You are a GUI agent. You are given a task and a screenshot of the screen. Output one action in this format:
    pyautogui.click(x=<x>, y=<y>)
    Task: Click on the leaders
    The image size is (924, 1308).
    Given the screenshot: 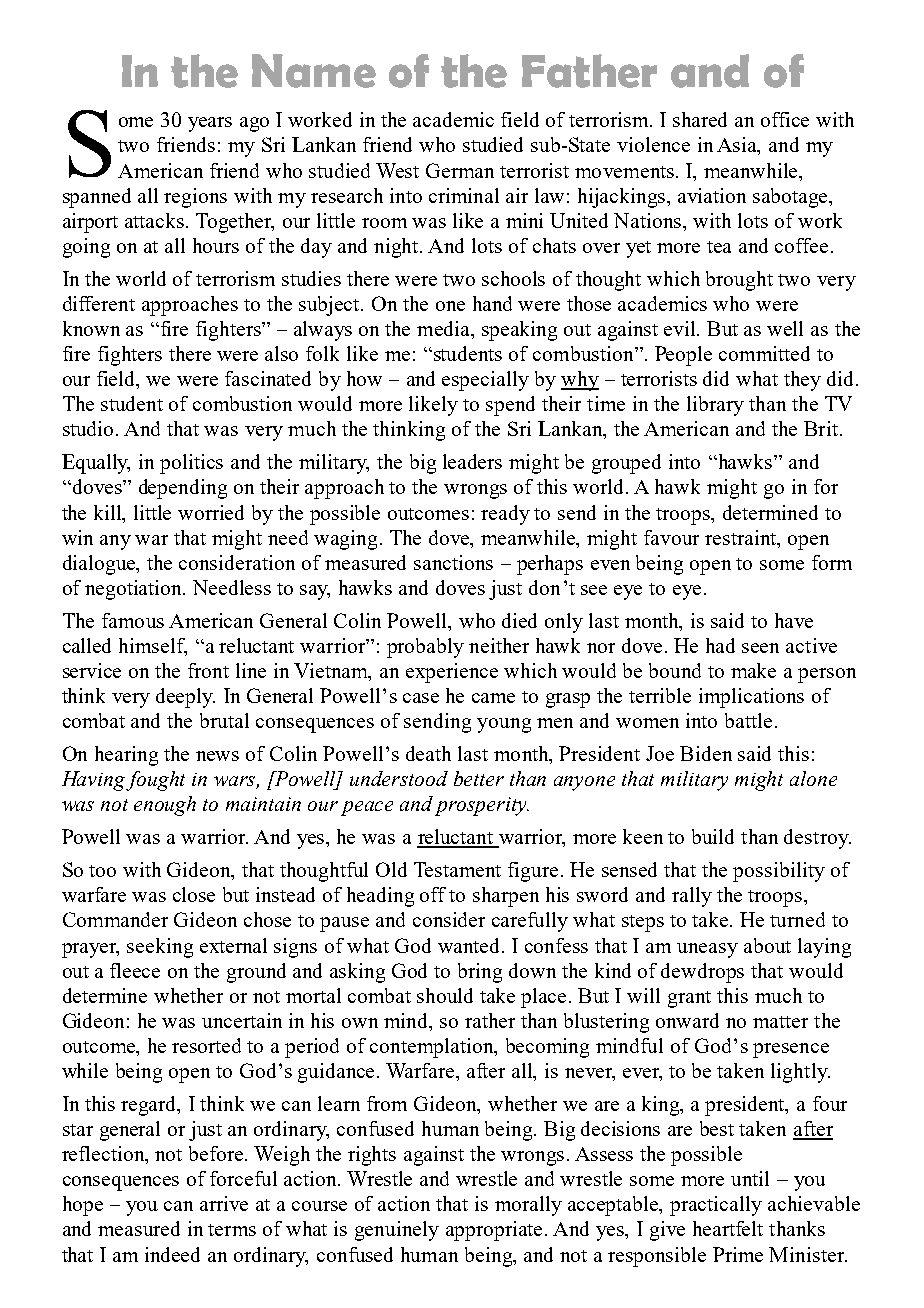 What is the action you would take?
    pyautogui.click(x=472, y=461)
